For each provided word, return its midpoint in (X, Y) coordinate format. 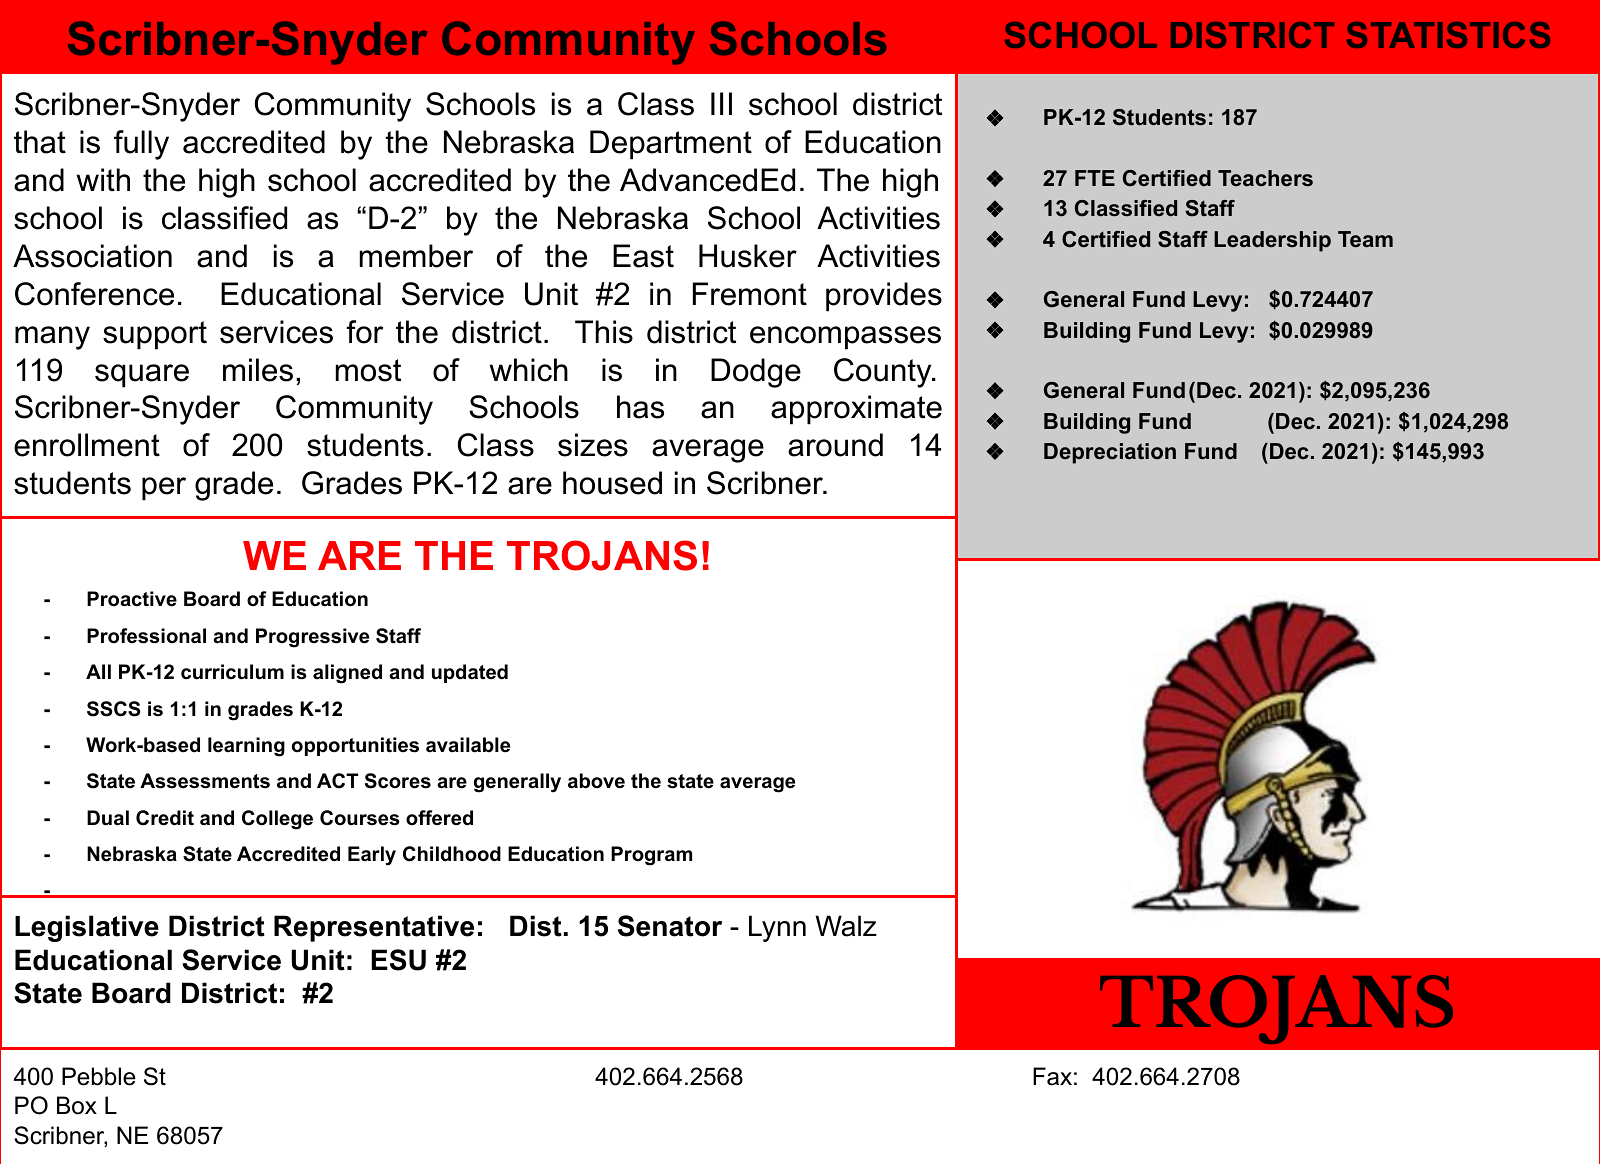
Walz (846, 926)
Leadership (1272, 241)
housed (612, 483)
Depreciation (1110, 453)
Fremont (750, 294)
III (721, 103)
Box (77, 1105)
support (155, 335)
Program (651, 856)
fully (141, 145)
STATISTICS (1448, 35)
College (277, 820)
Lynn (777, 928)
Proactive (132, 599)
